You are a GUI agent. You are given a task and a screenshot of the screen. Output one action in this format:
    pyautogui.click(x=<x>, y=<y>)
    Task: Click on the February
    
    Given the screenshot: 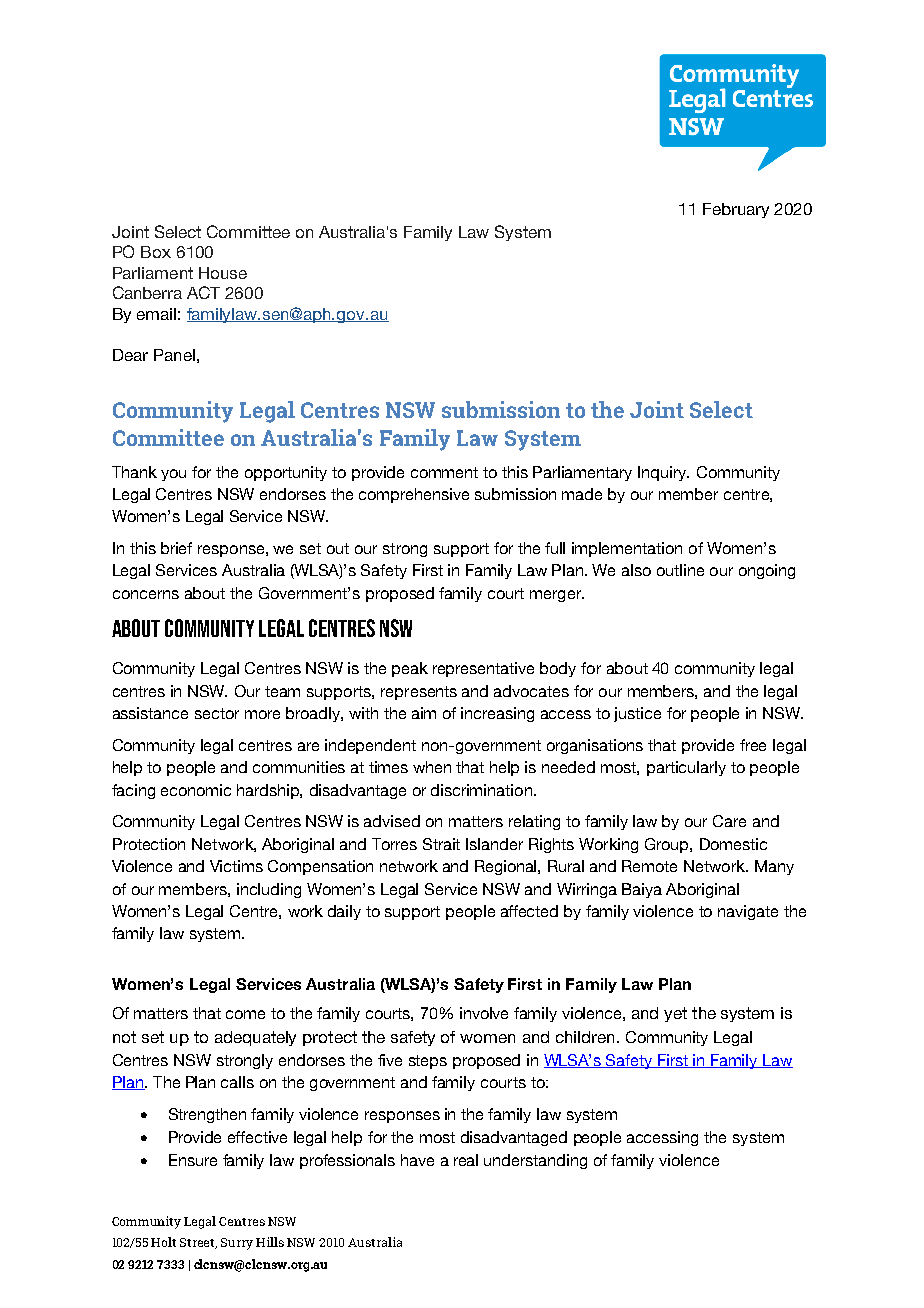 What is the action you would take?
    pyautogui.click(x=736, y=210)
